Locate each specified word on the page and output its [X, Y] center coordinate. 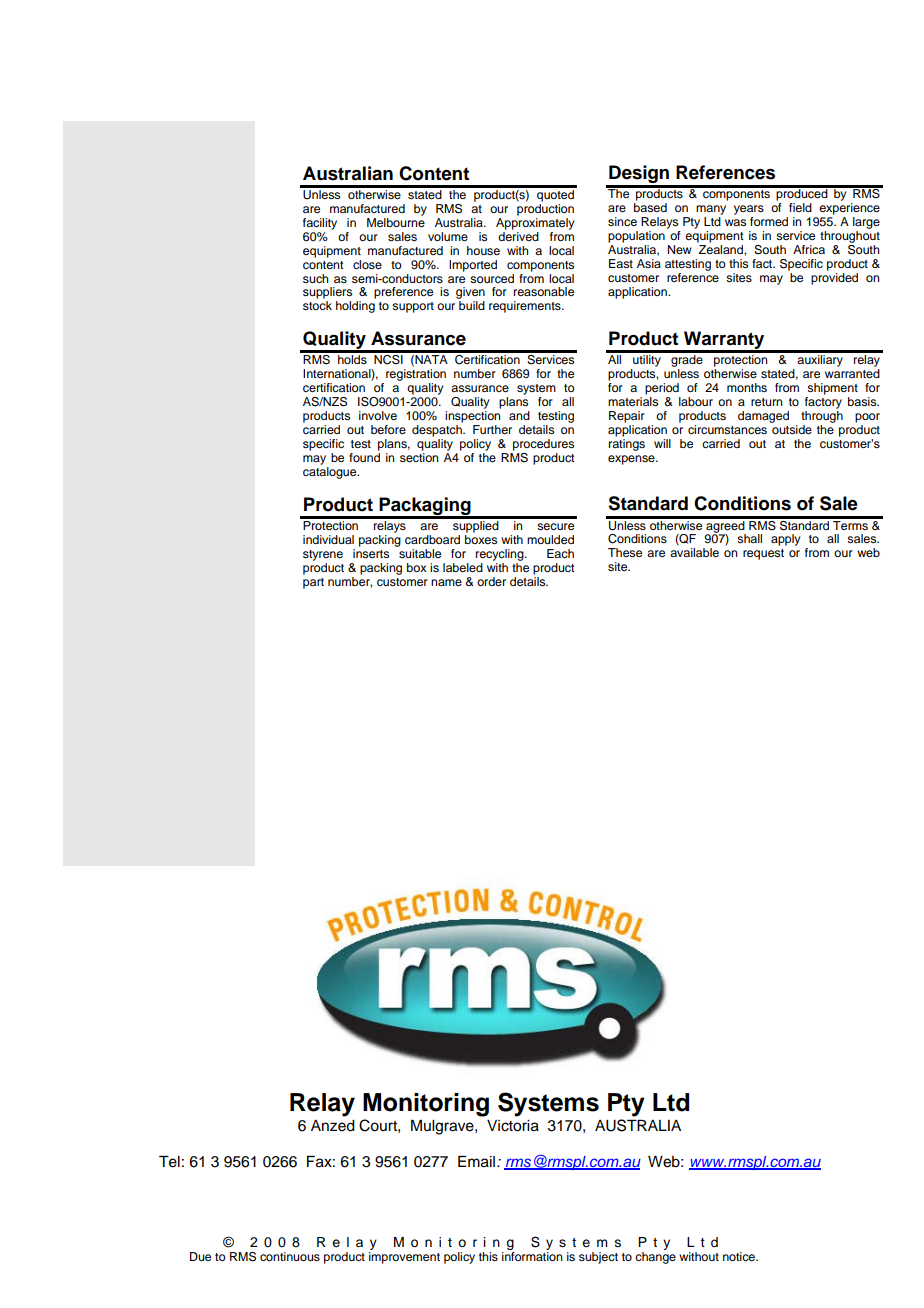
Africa [809, 249]
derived [518, 235]
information [532, 1256]
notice [740, 1256]
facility [320, 224]
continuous [290, 1256]
